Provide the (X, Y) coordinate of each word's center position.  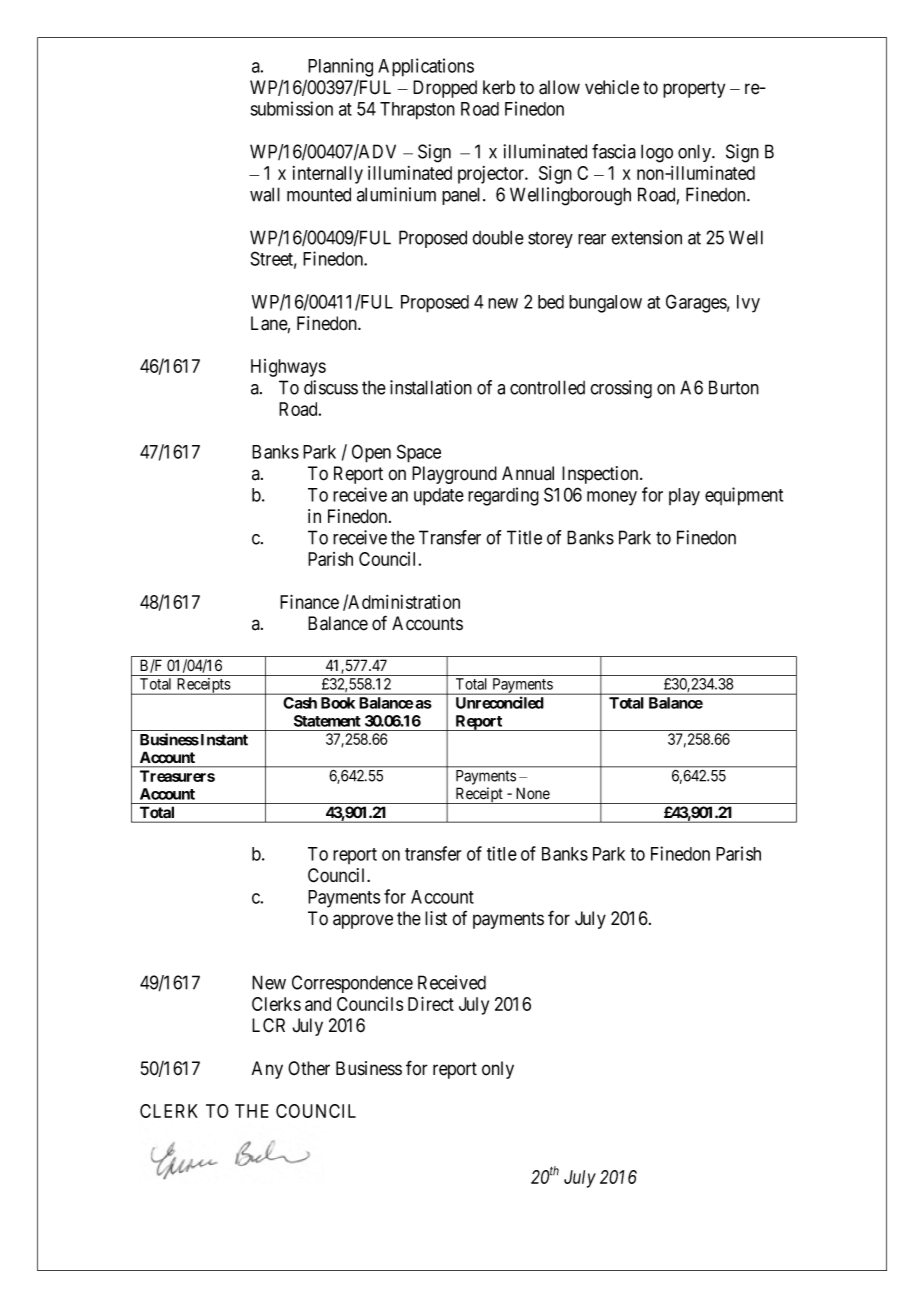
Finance (309, 601)
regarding (503, 496)
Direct (431, 1003)
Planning (340, 67)
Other (309, 1068)
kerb (499, 87)
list (436, 918)
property (694, 89)
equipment (744, 496)
